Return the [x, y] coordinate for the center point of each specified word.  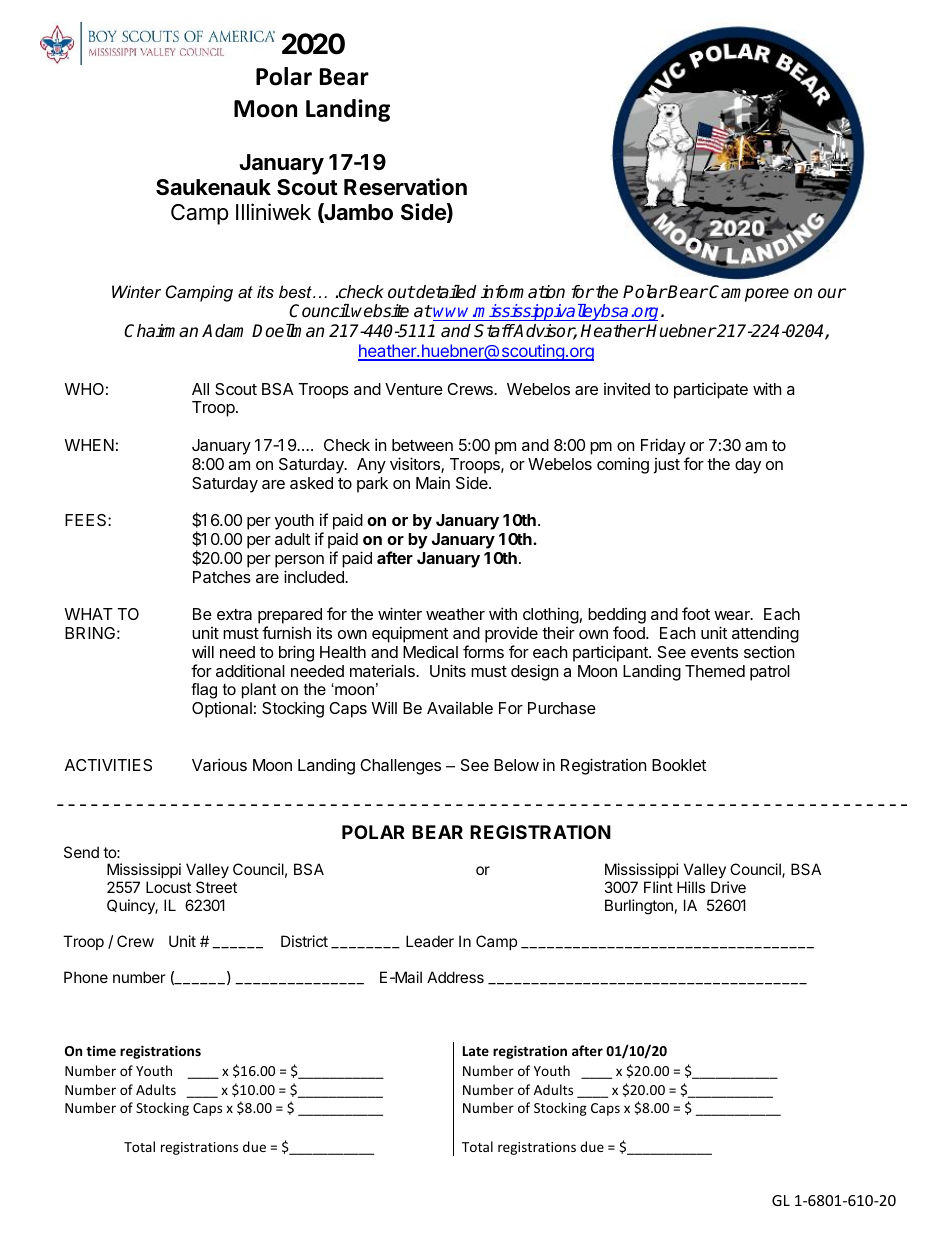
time [101, 1050]
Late [476, 1051]
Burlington [639, 907]
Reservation [405, 187]
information [523, 292]
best [296, 291]
